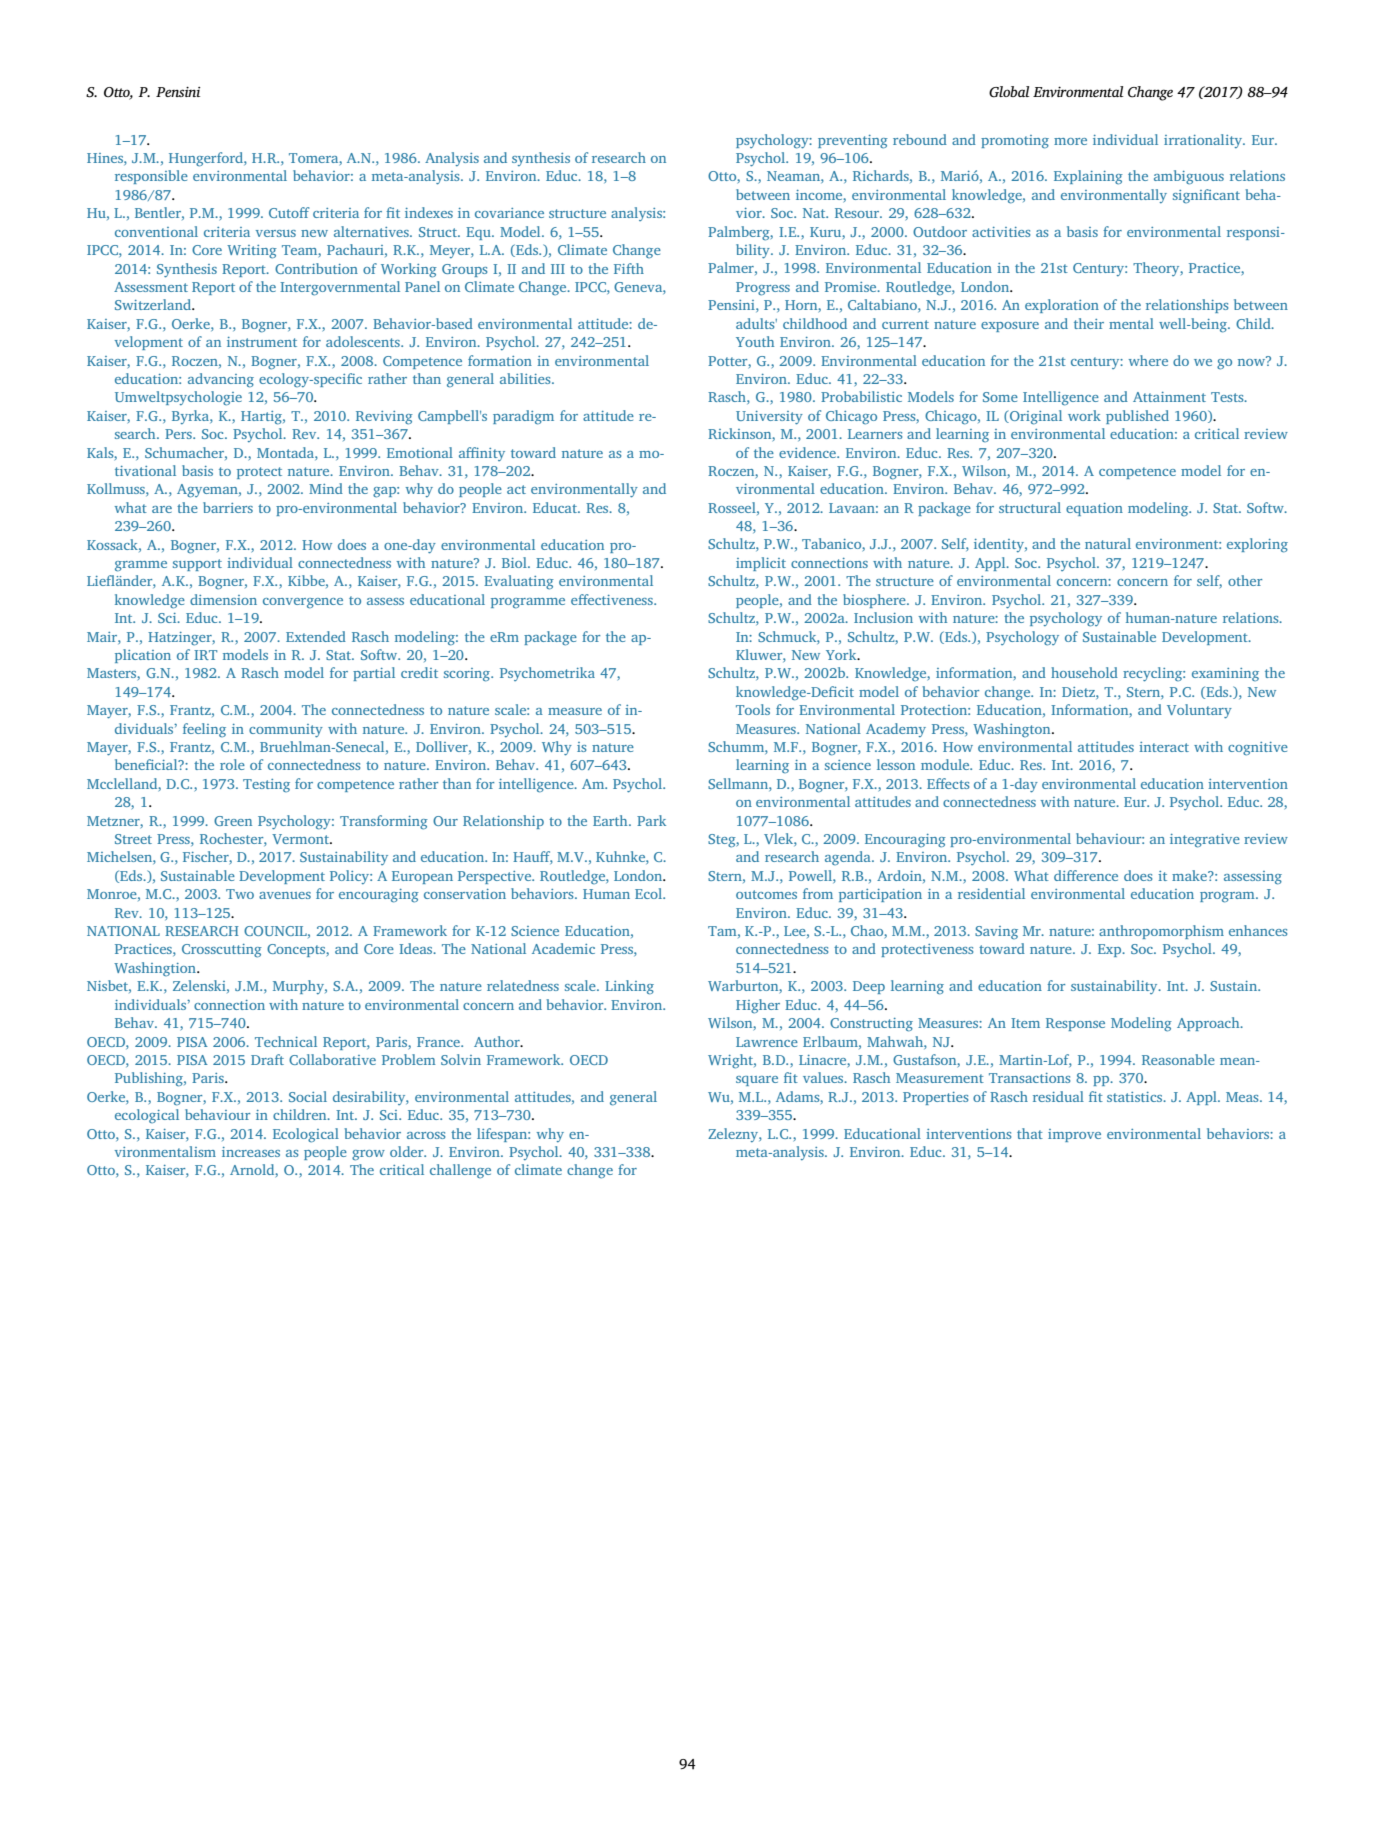 The image size is (1375, 1833). I want to click on Explaining, so click(1088, 177).
